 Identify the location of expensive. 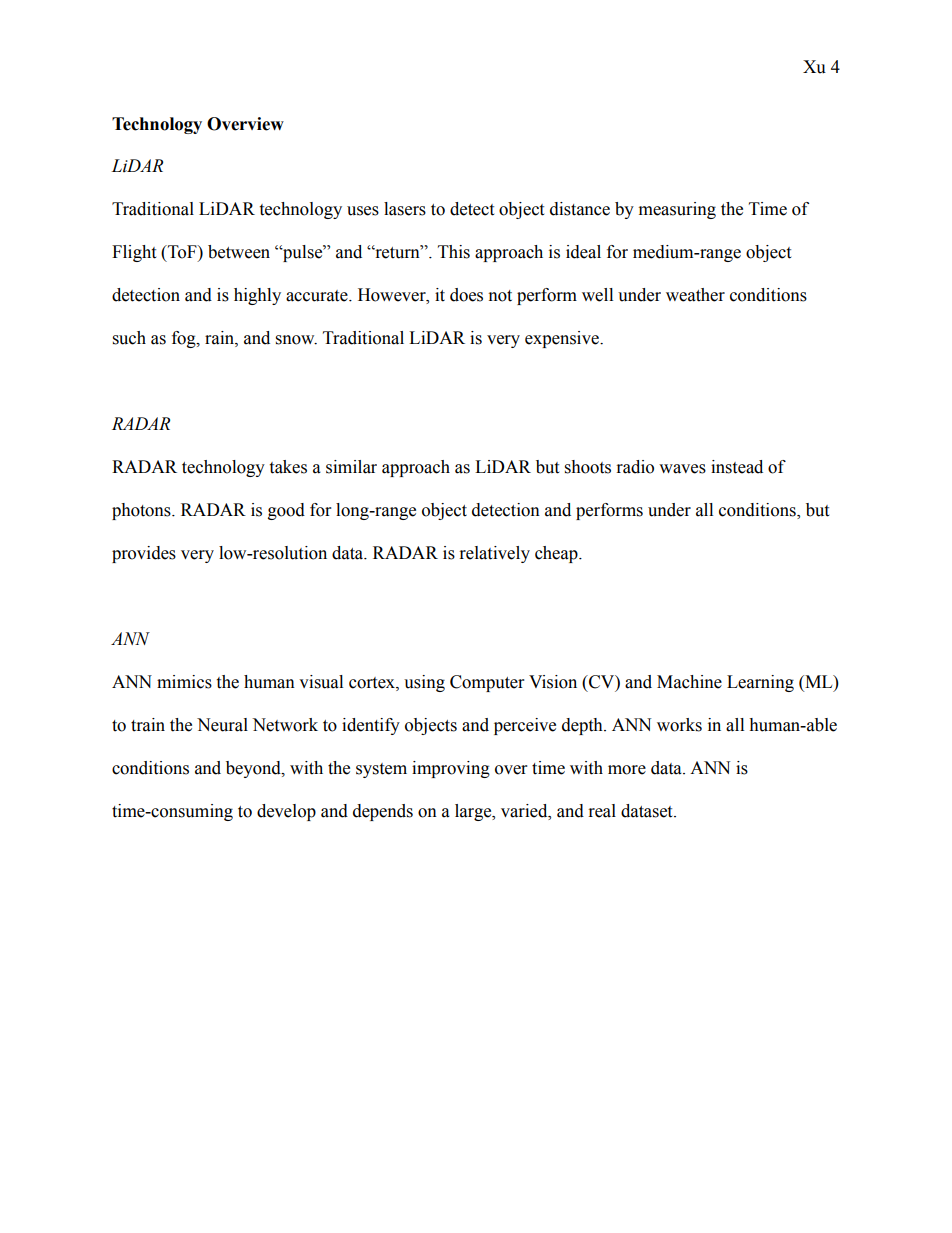
(563, 339).
